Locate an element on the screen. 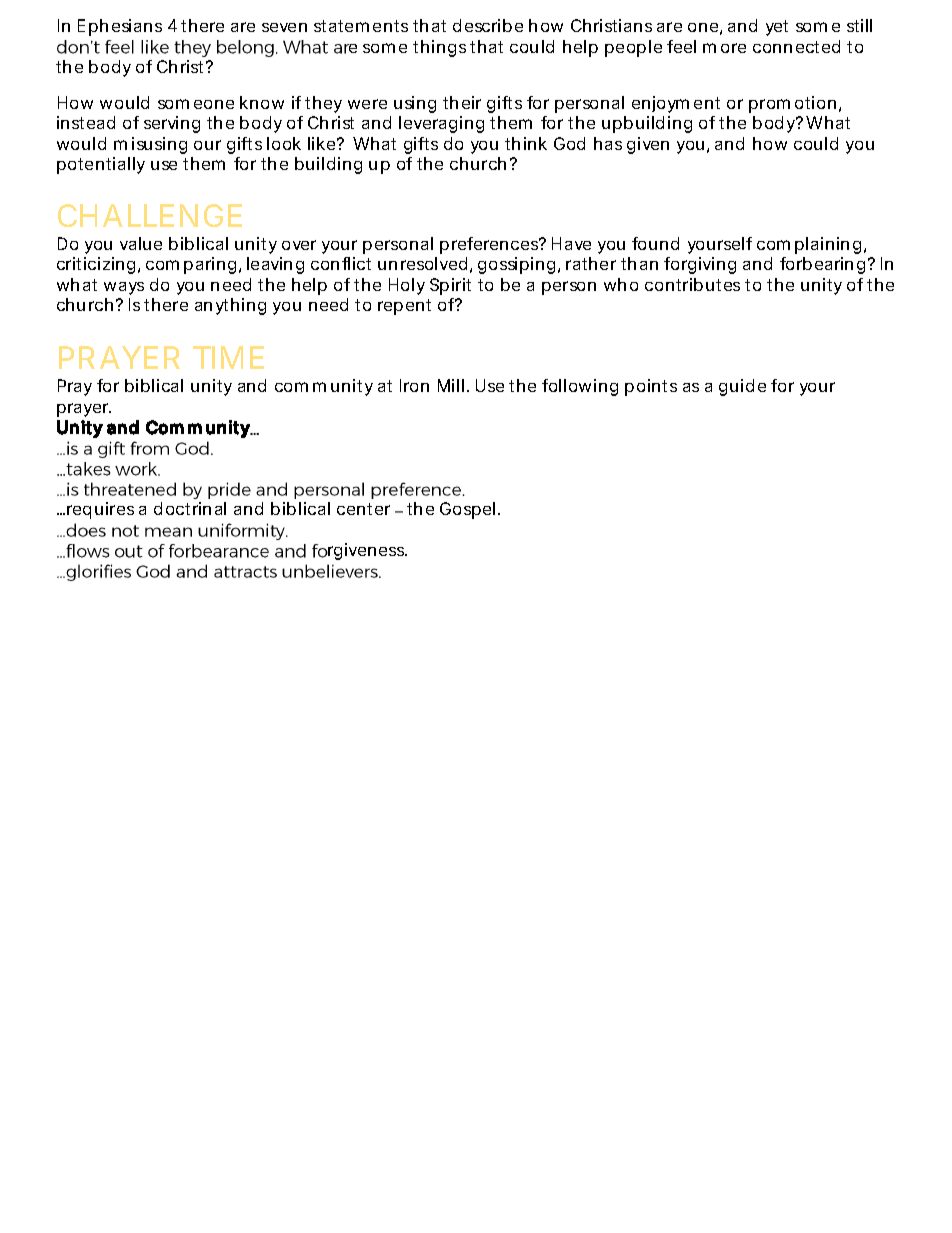 The width and height of the screenshot is (952, 1233). potentially is located at coordinates (101, 165).
